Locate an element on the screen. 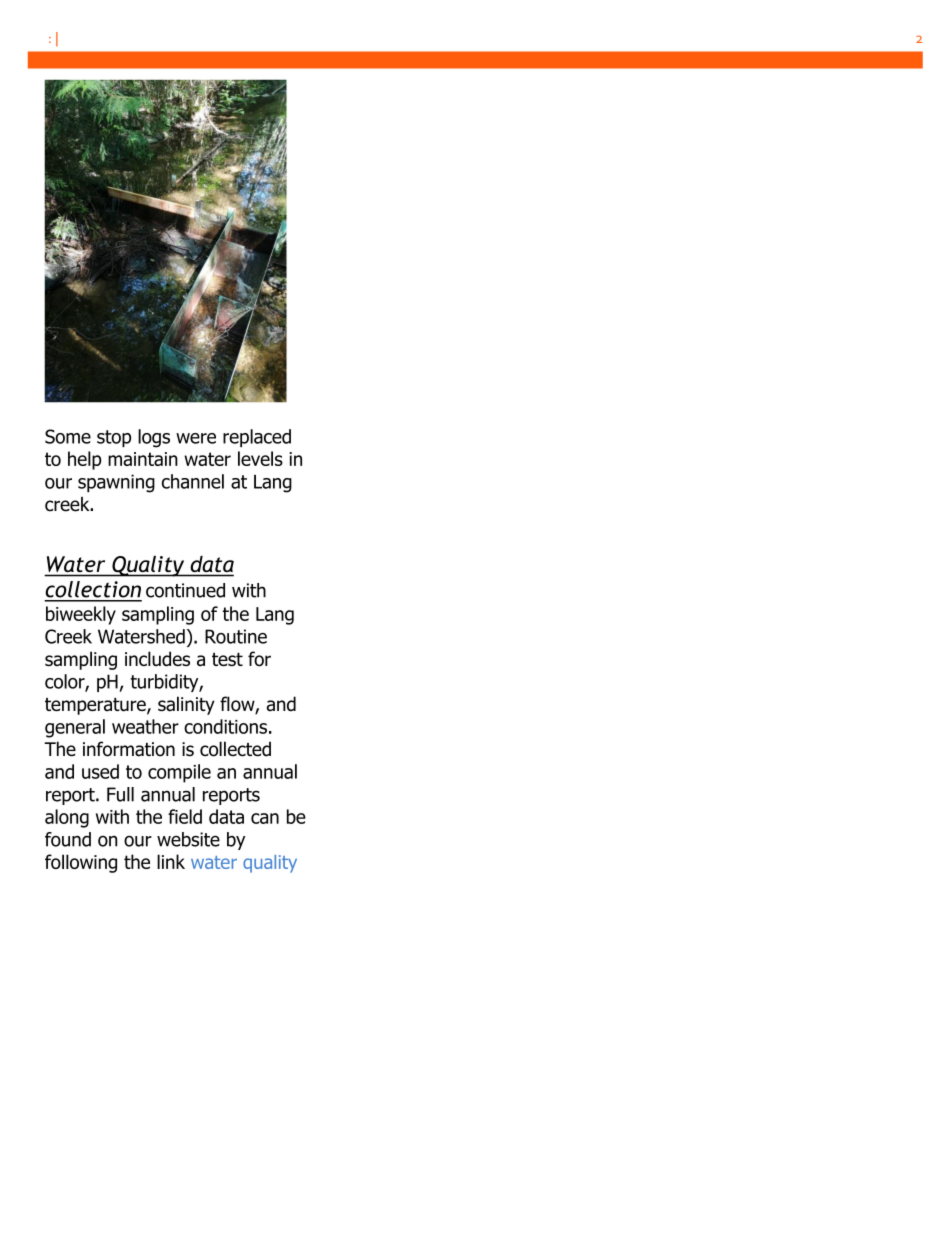 This screenshot has width=952, height=1233. following is located at coordinates (81, 863).
